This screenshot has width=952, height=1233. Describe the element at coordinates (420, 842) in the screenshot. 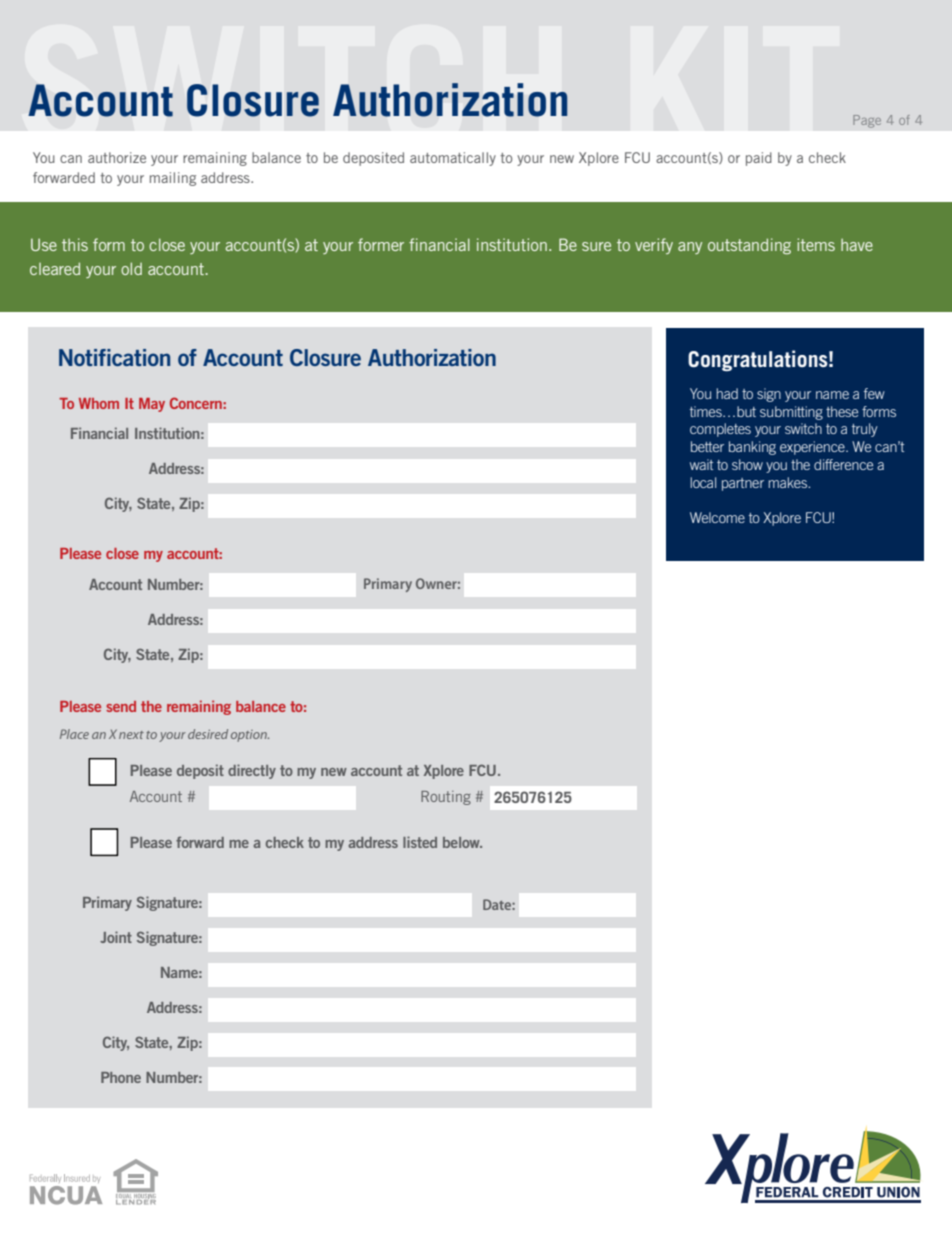

I see `listed` at that location.
